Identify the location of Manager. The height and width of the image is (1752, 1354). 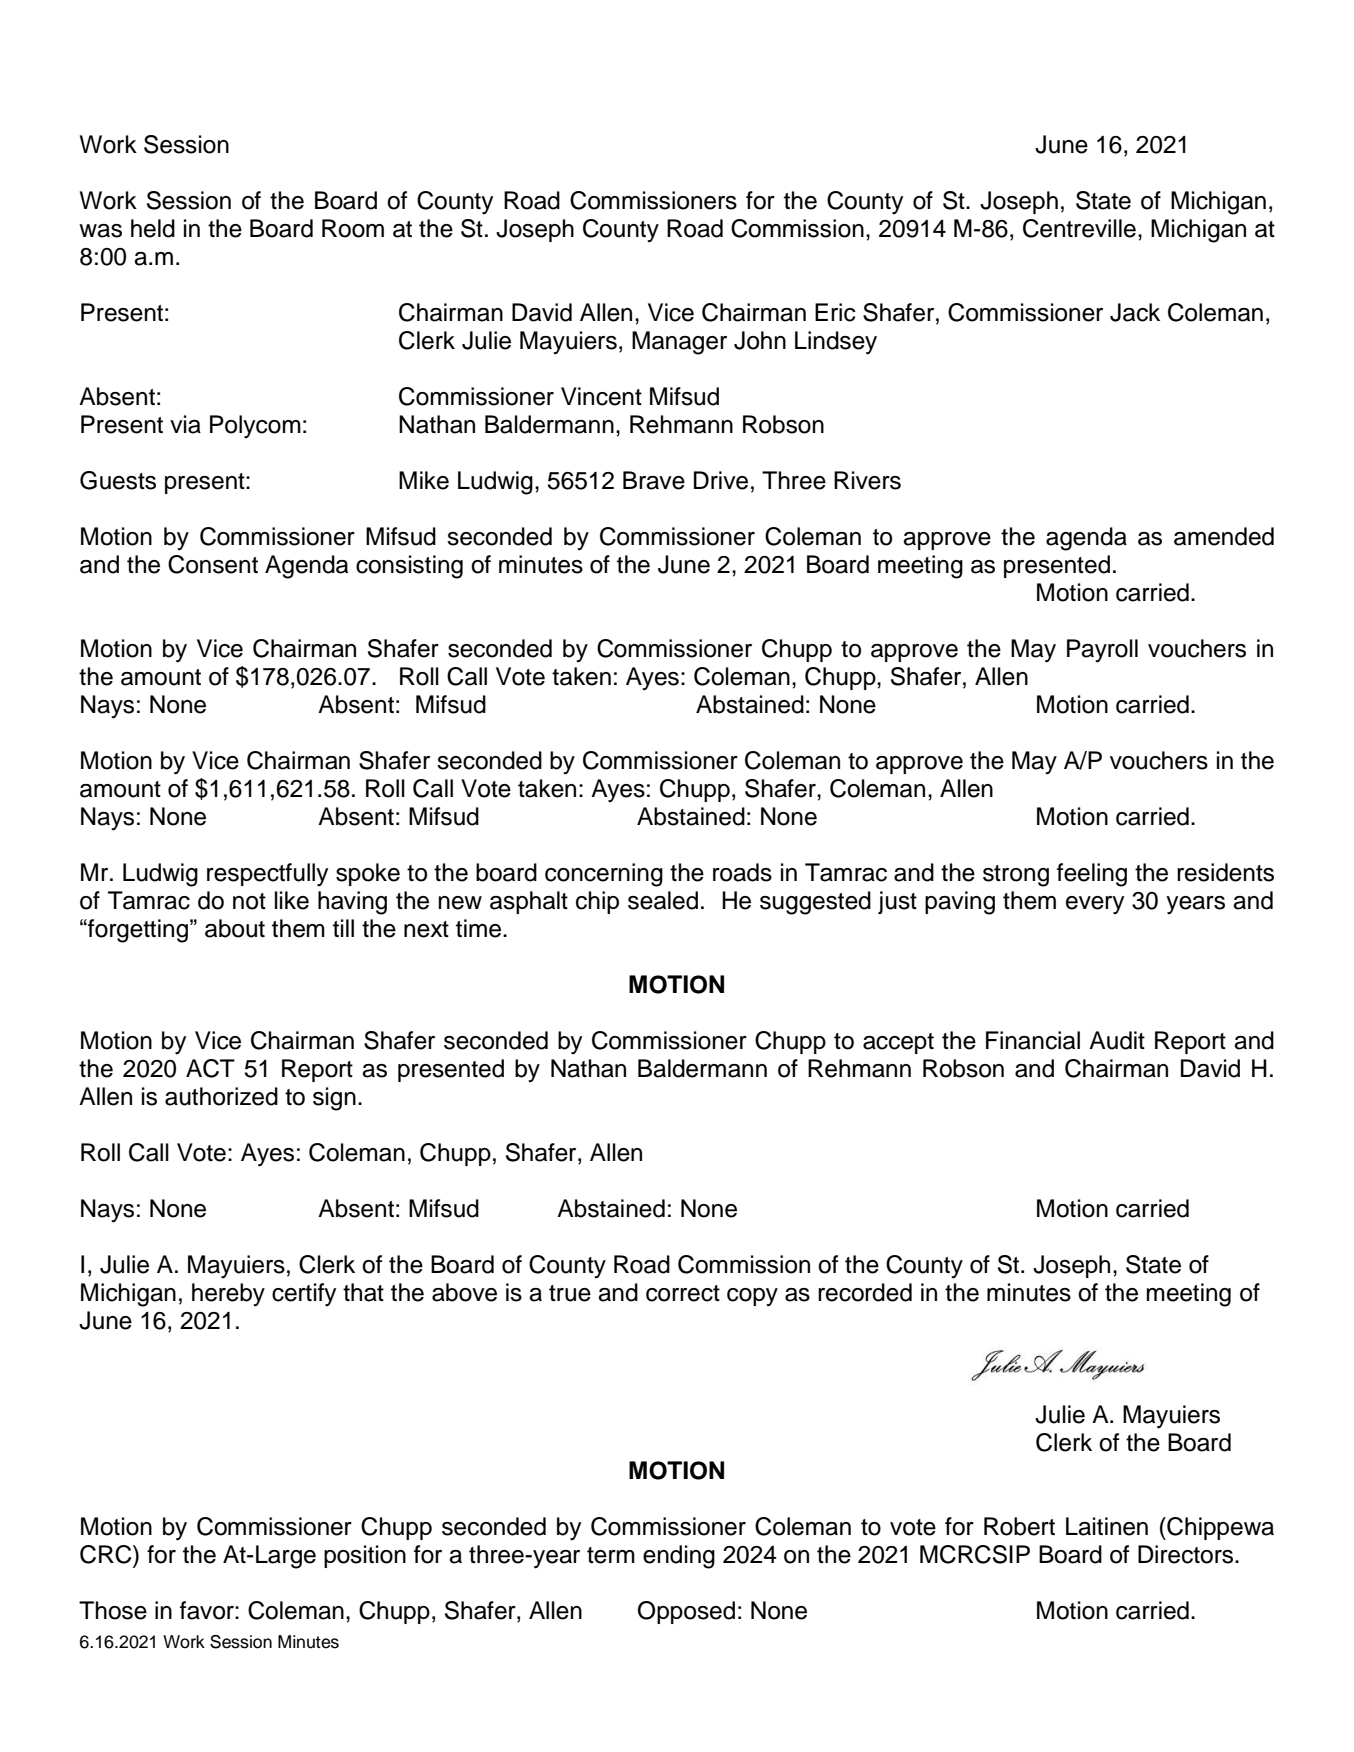
(679, 343).
